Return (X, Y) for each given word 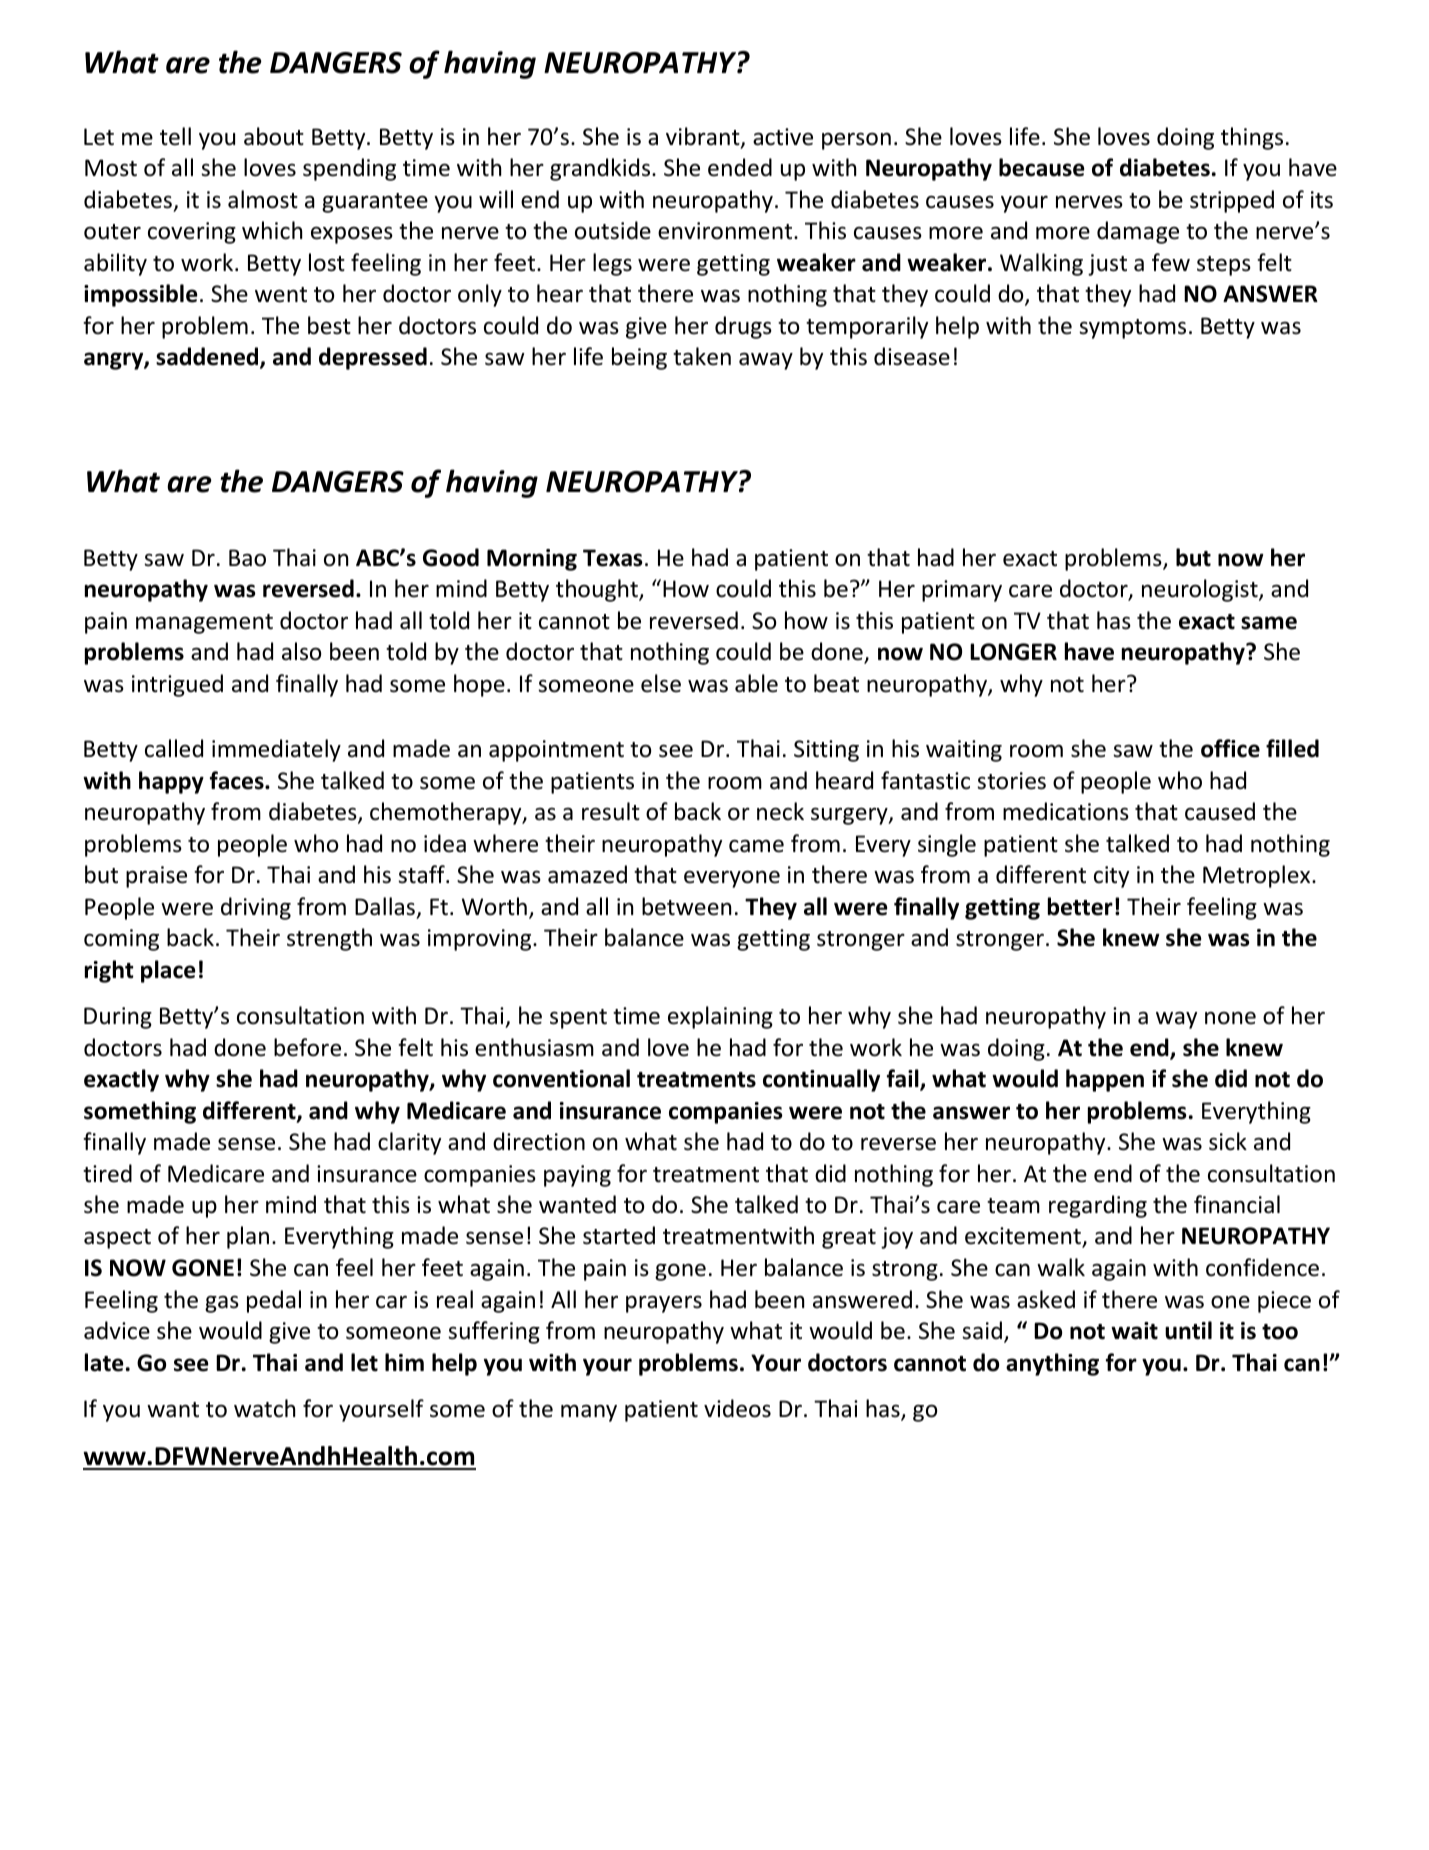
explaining (720, 1017)
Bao (247, 558)
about (274, 136)
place (168, 971)
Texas (613, 558)
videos (737, 1408)
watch (264, 1408)
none (1230, 1018)
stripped (1232, 201)
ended (740, 167)
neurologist (1201, 590)
